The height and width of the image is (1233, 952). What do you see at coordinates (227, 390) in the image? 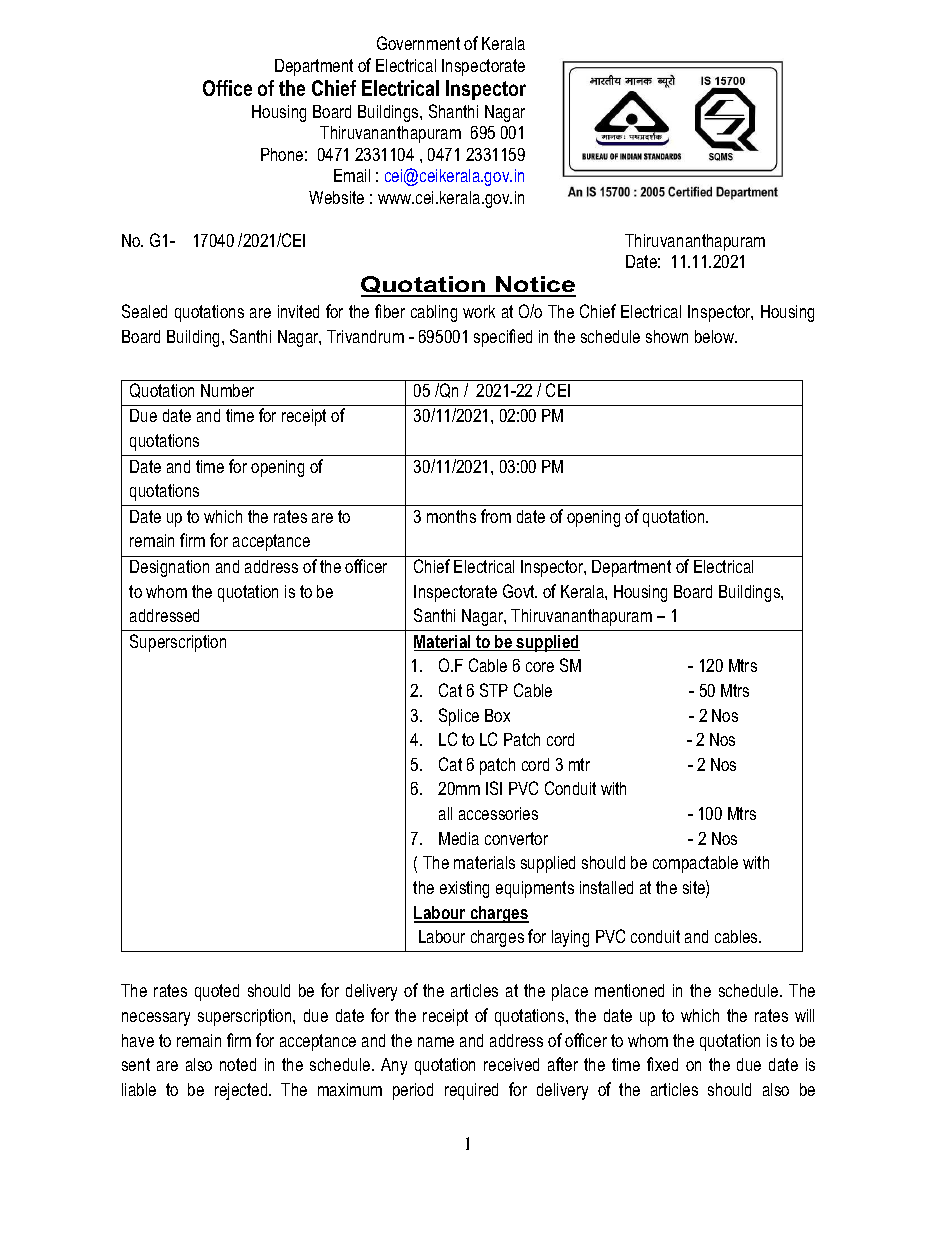
I see `Number` at bounding box center [227, 390].
